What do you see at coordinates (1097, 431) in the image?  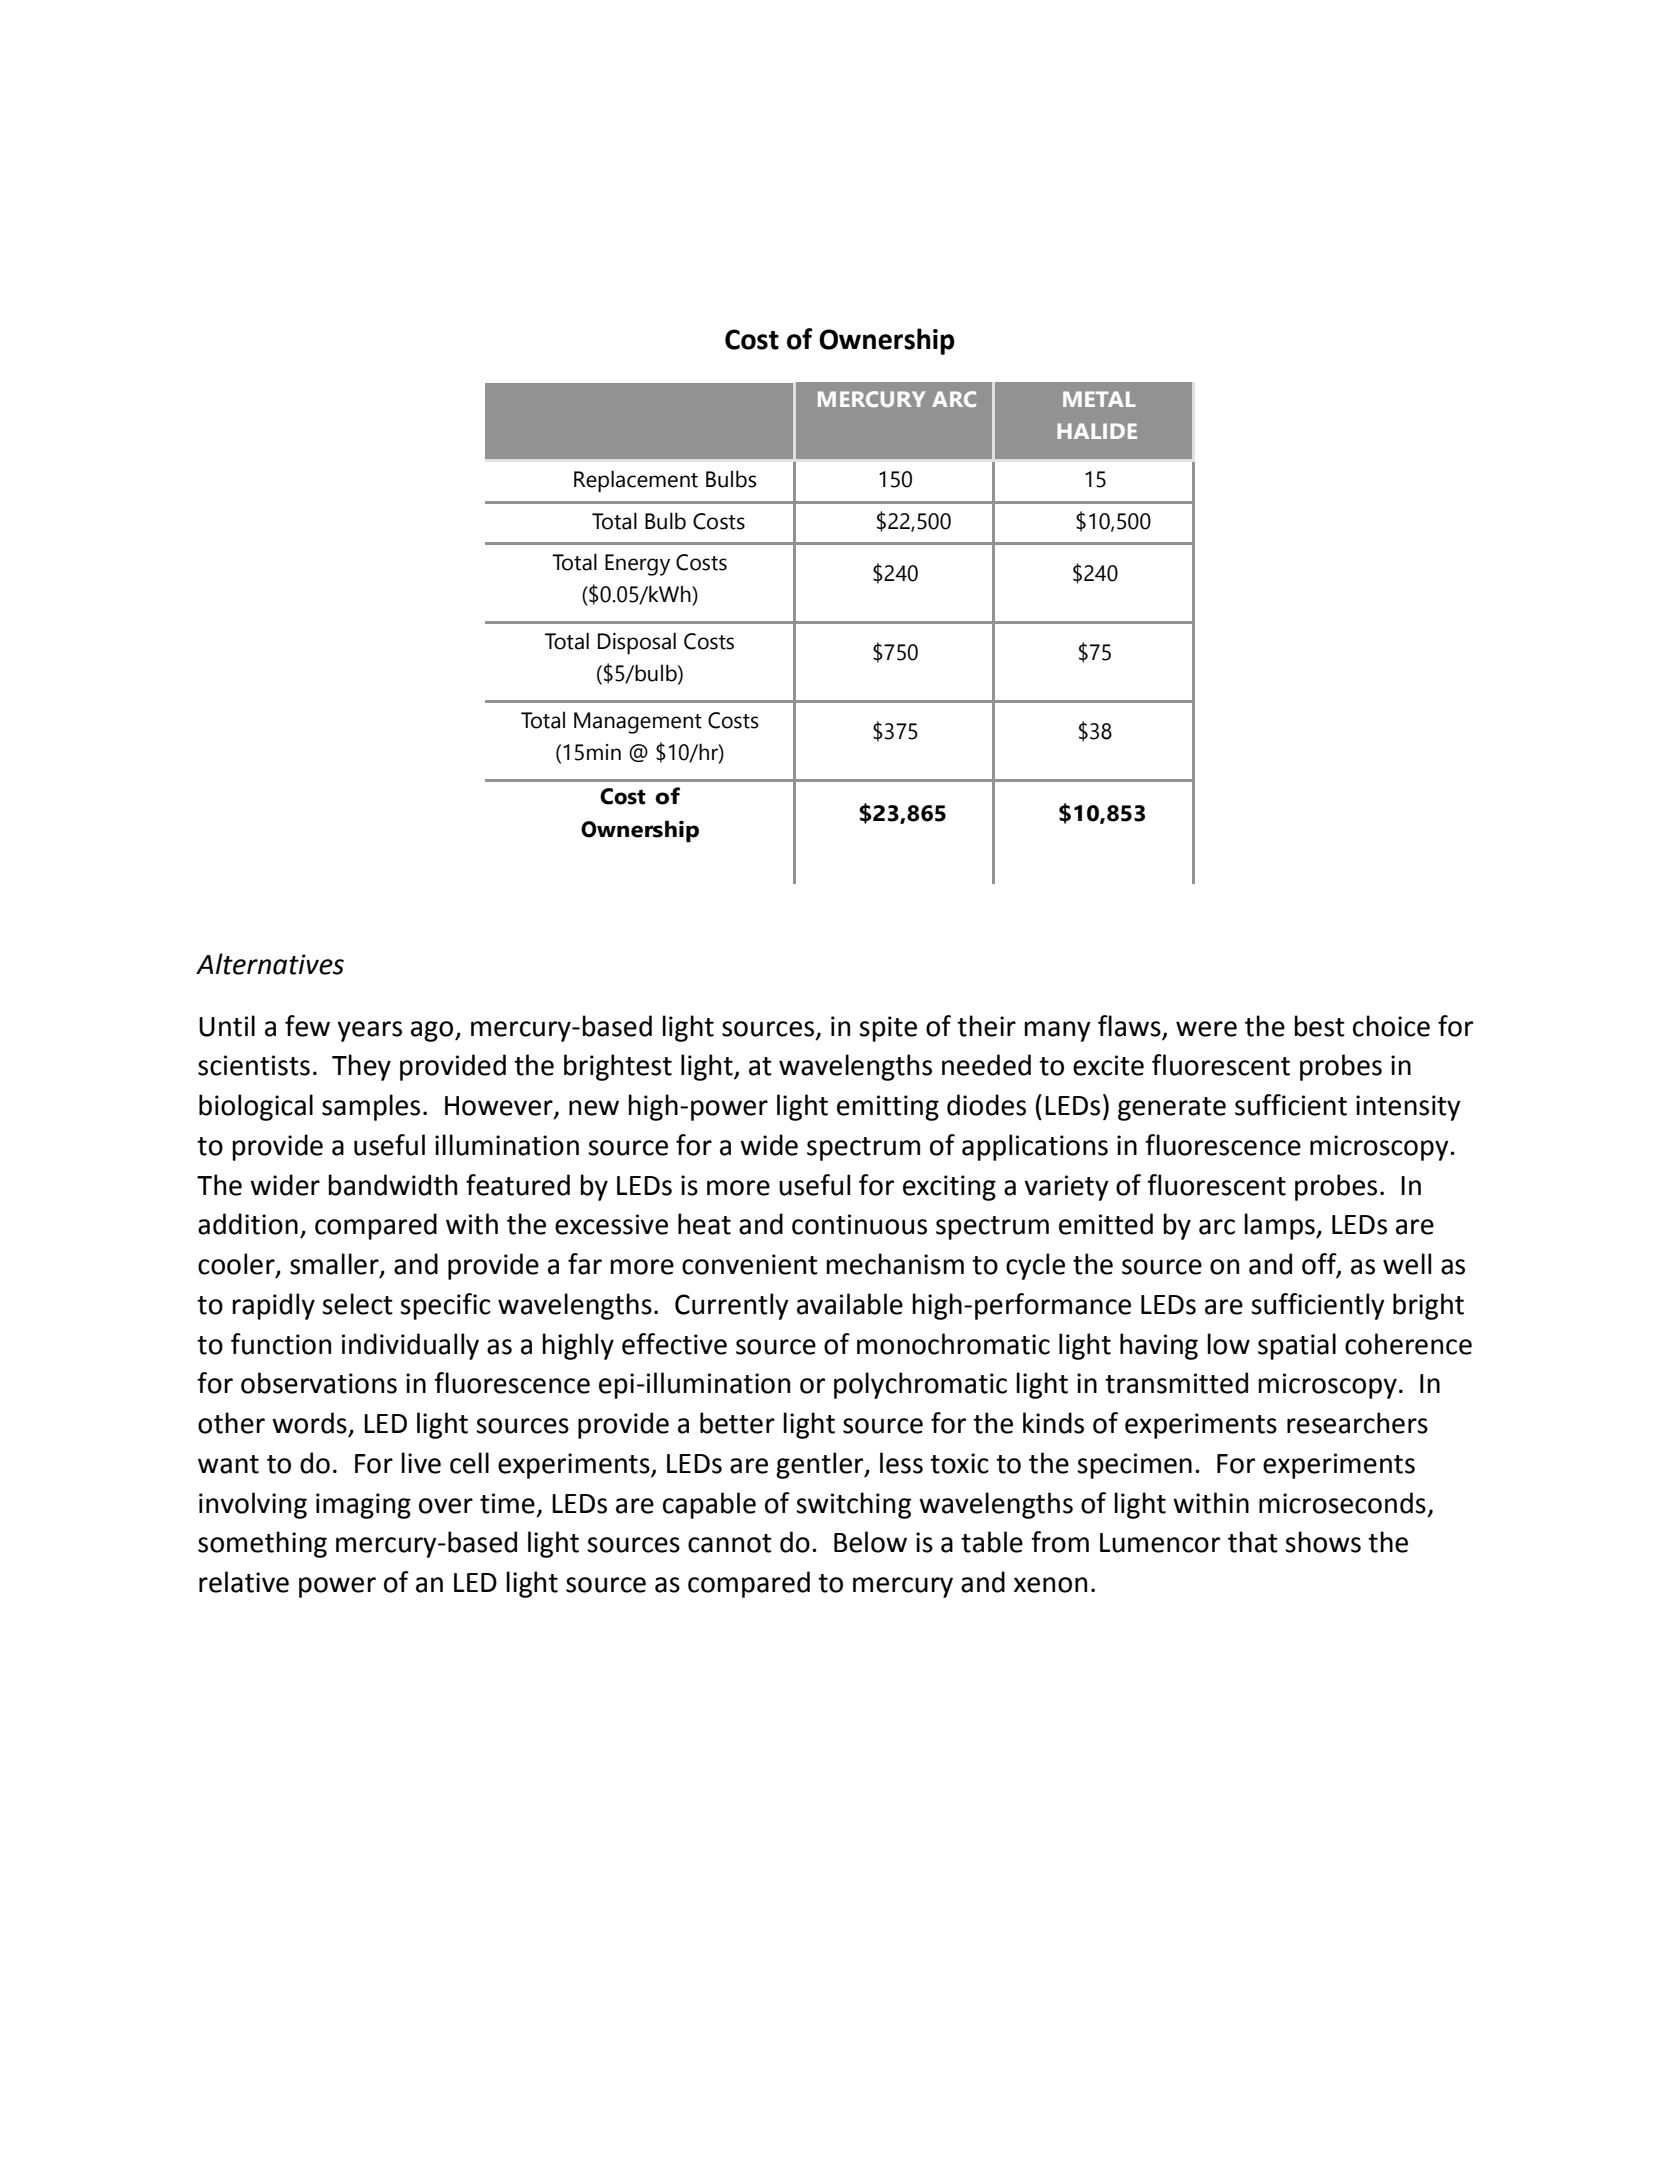 I see `HALIDE` at bounding box center [1097, 431].
